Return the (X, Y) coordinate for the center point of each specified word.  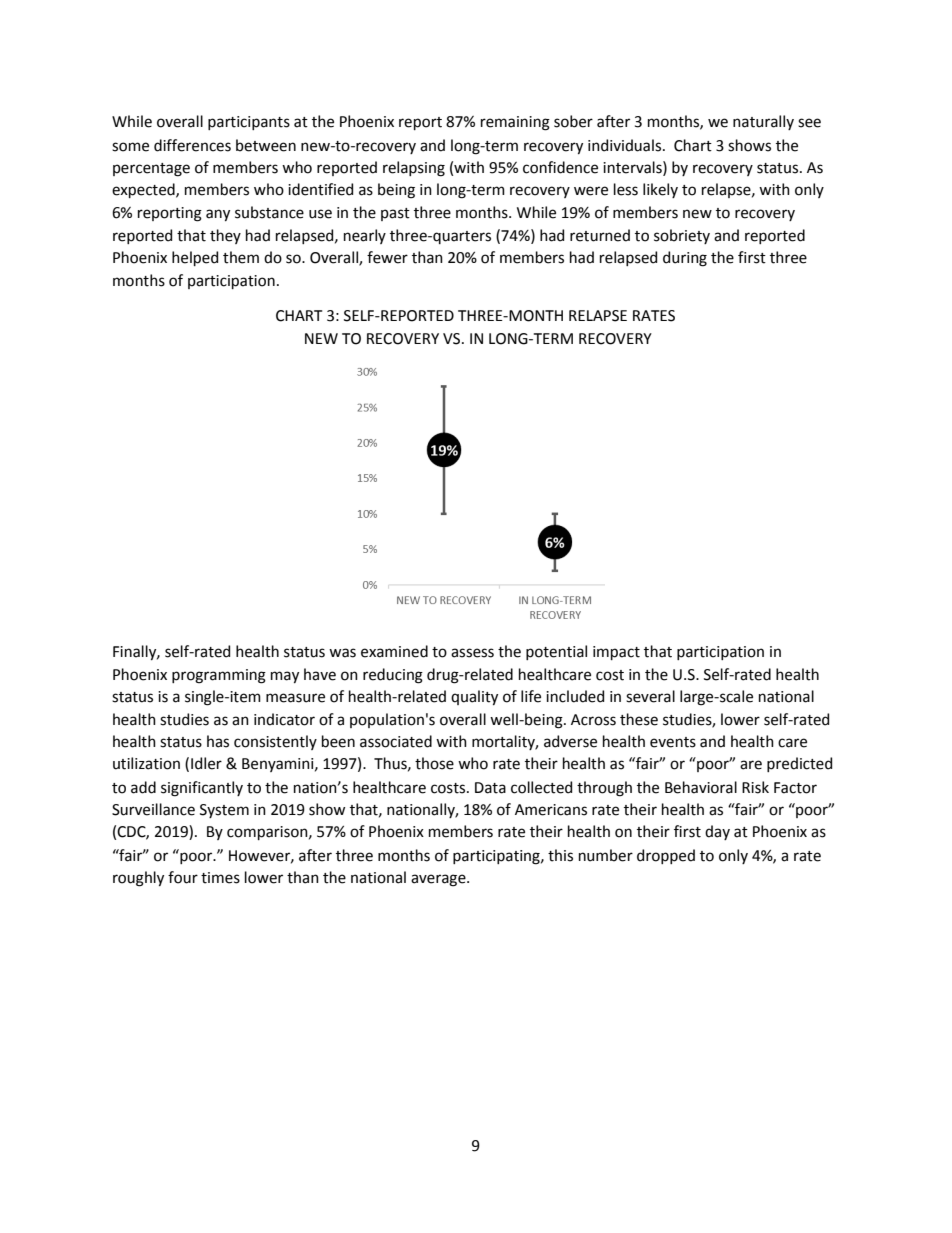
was (342, 653)
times (220, 878)
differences (192, 145)
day (717, 832)
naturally (763, 122)
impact (616, 653)
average (439, 880)
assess (472, 653)
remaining (515, 123)
